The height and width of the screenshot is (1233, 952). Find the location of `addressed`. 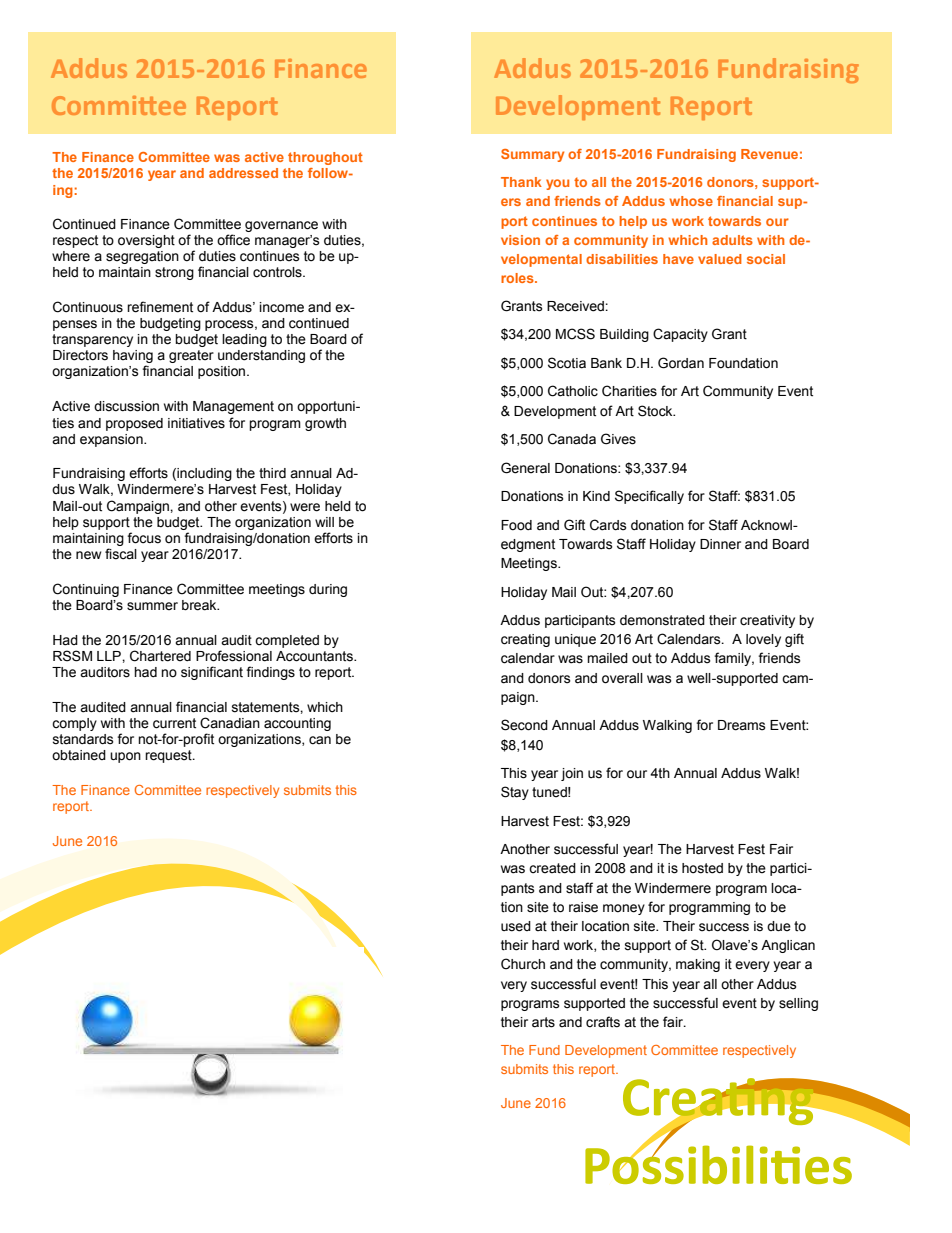

addressed is located at coordinates (243, 173).
